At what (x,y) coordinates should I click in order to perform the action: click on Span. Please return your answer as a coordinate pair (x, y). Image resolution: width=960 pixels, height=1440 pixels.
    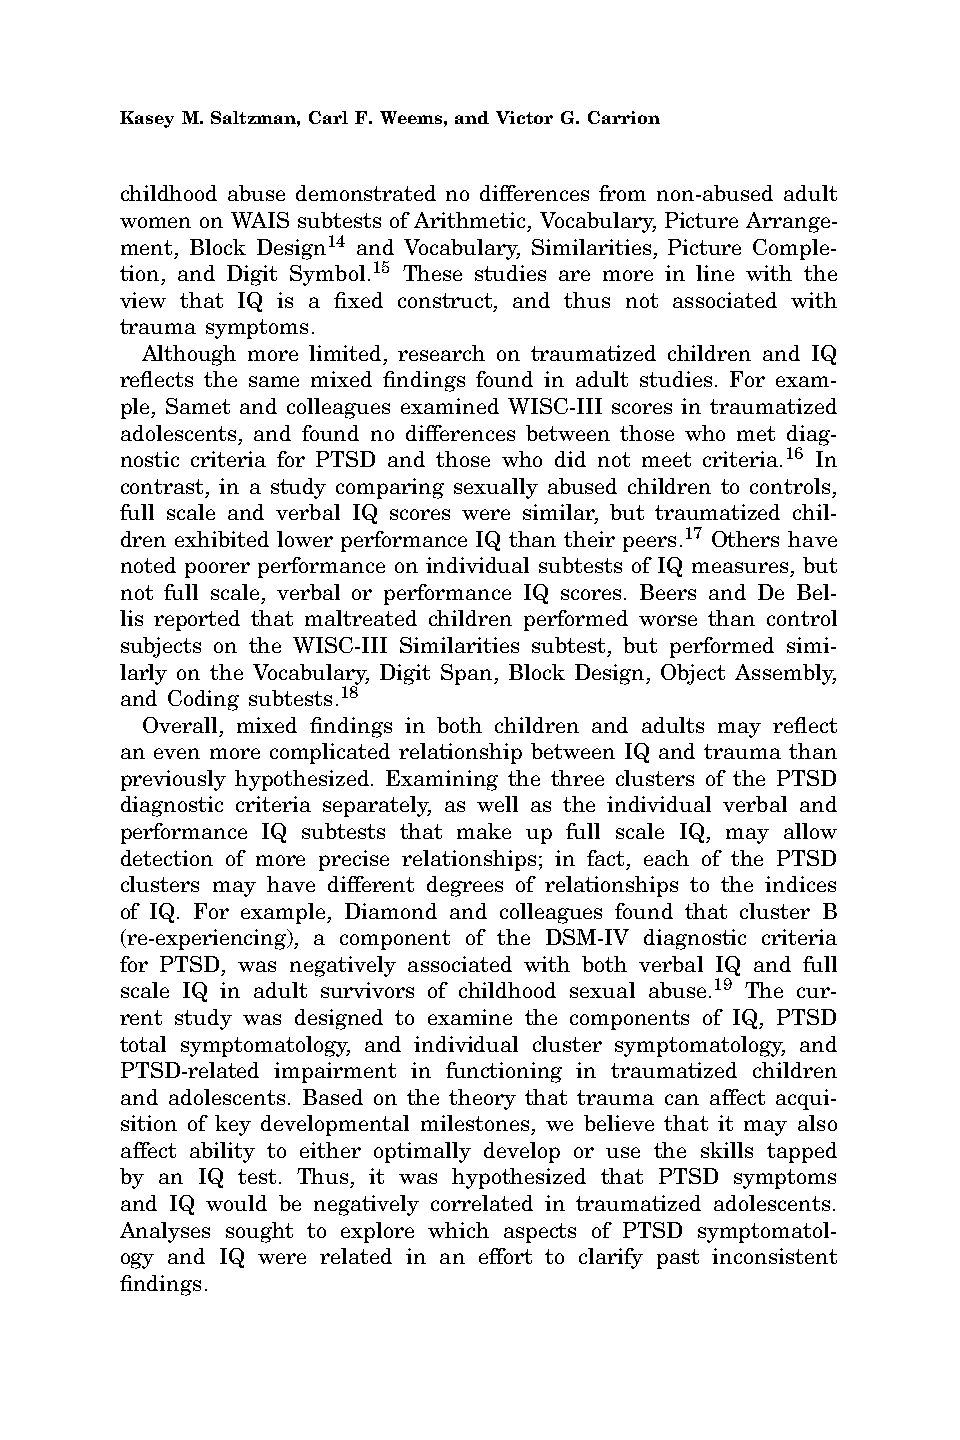
    Looking at the image, I should click on (468, 674).
